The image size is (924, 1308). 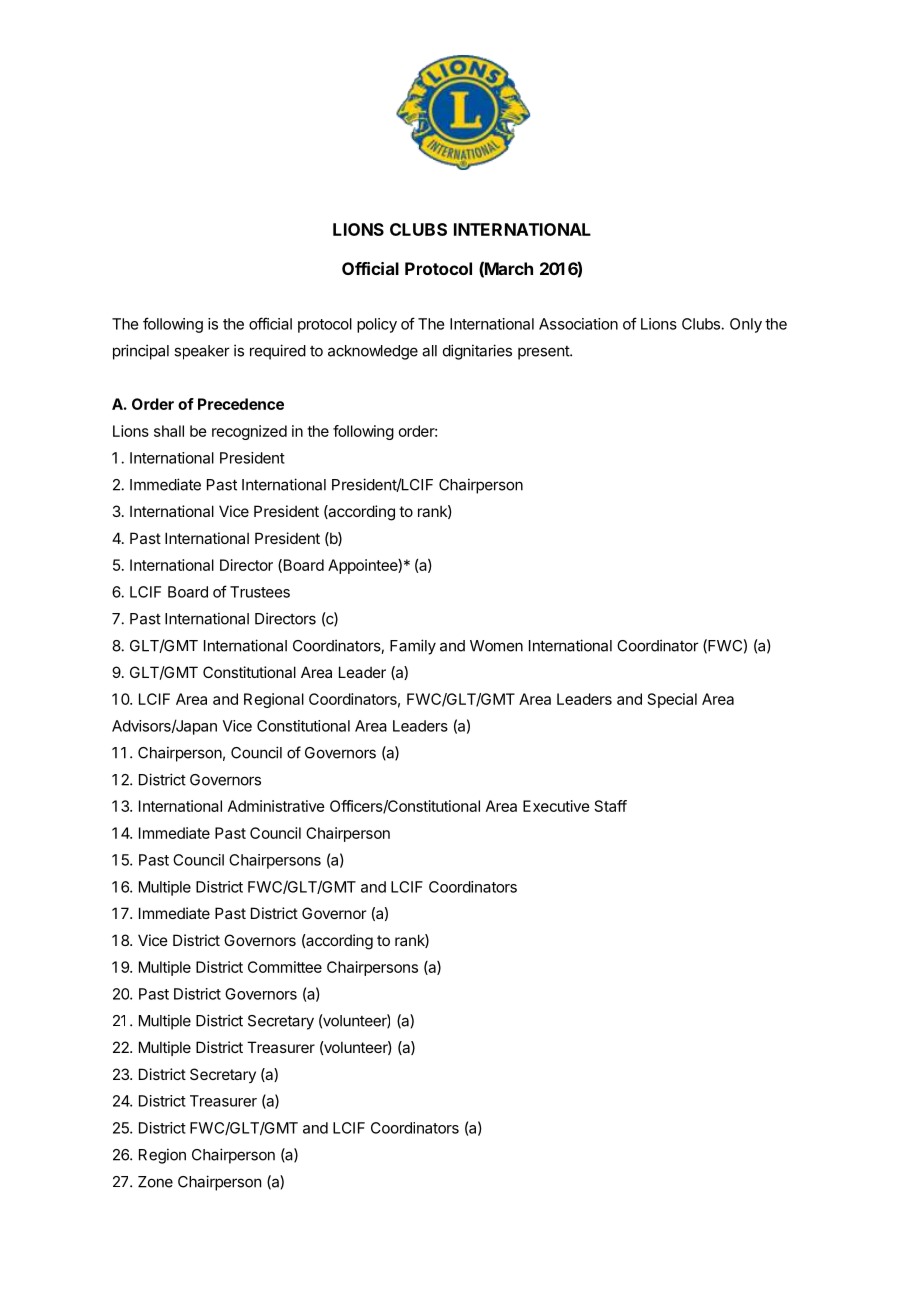 What do you see at coordinates (672, 700) in the screenshot?
I see `Special` at bounding box center [672, 700].
